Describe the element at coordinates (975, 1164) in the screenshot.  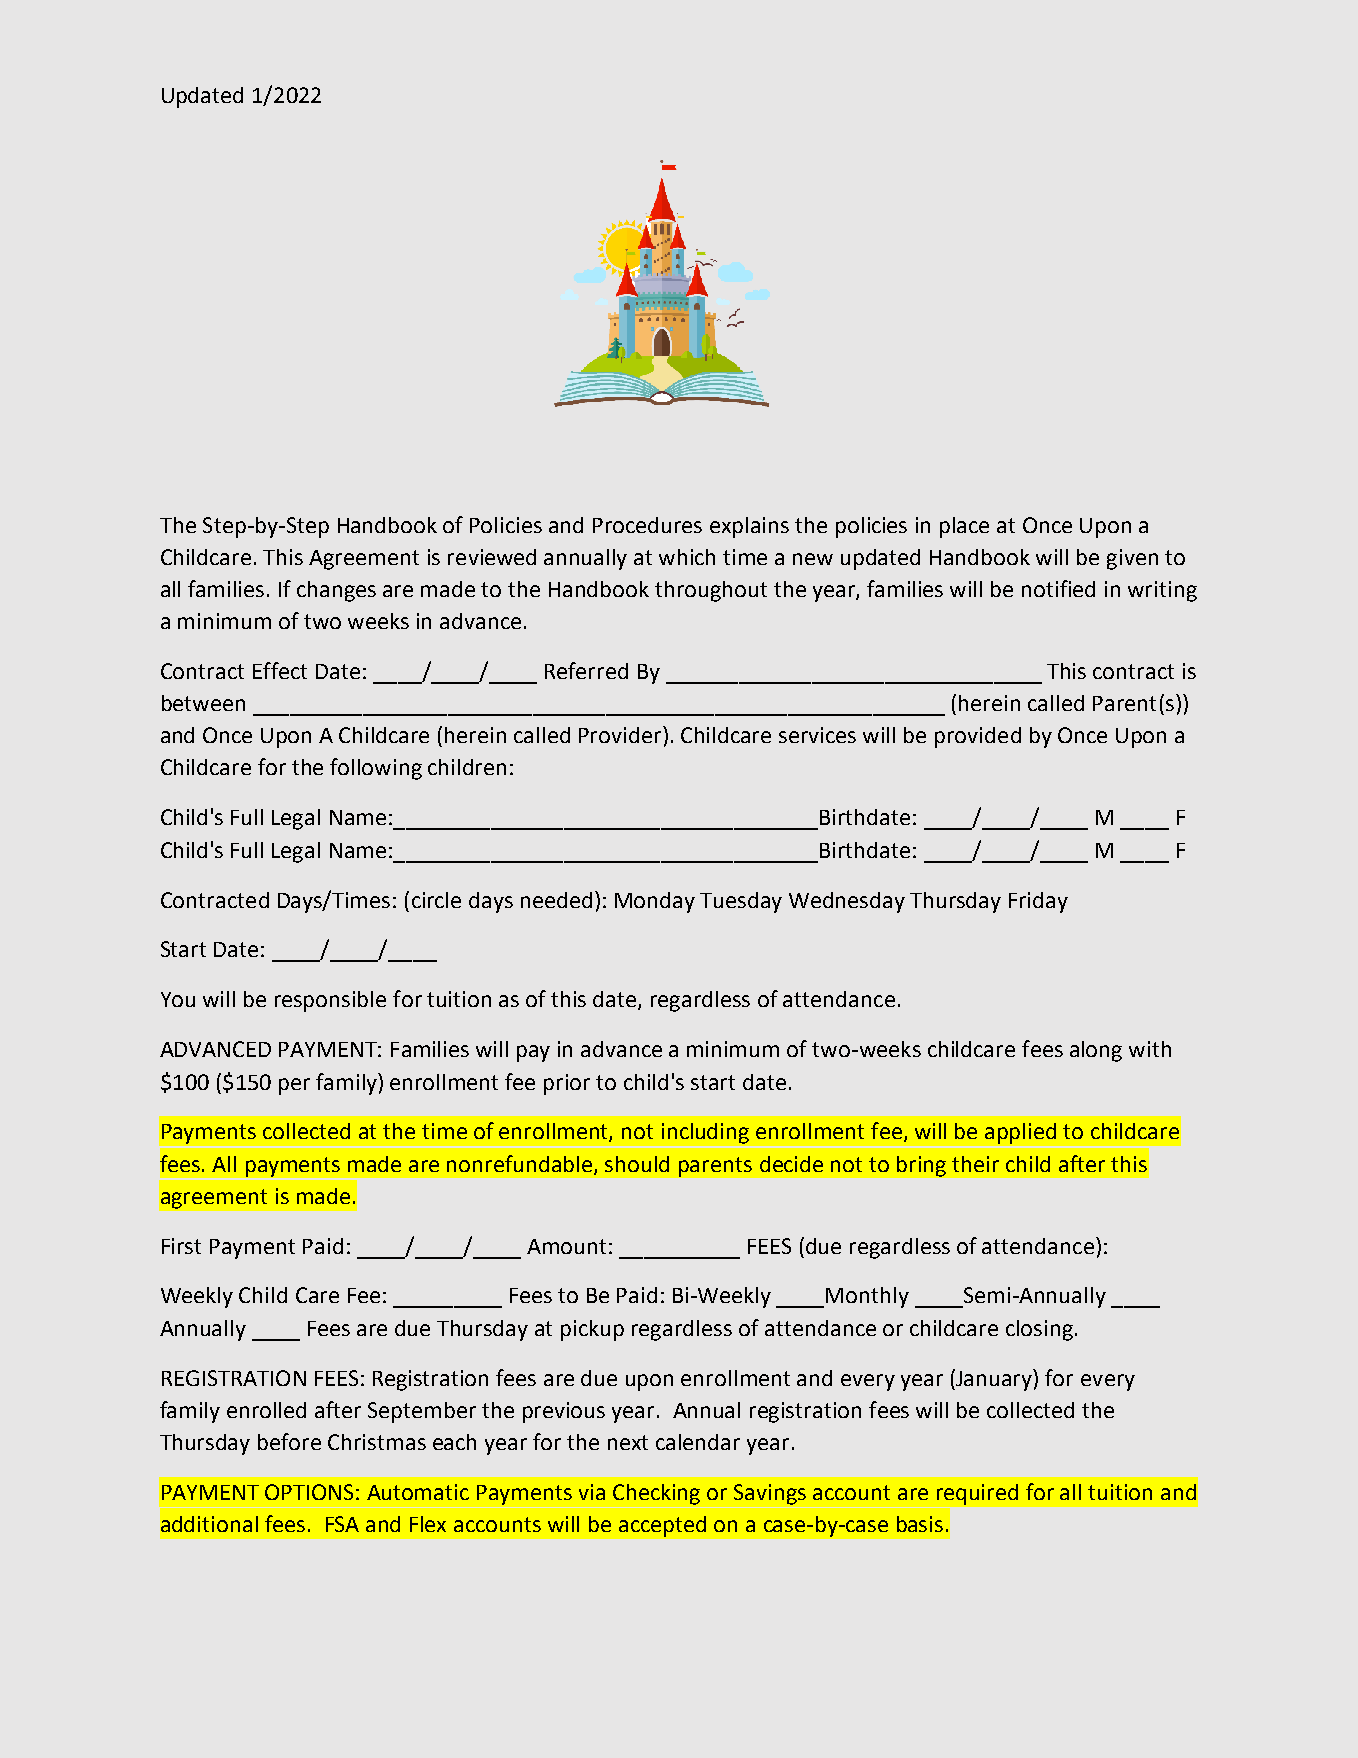
I see `their` at that location.
